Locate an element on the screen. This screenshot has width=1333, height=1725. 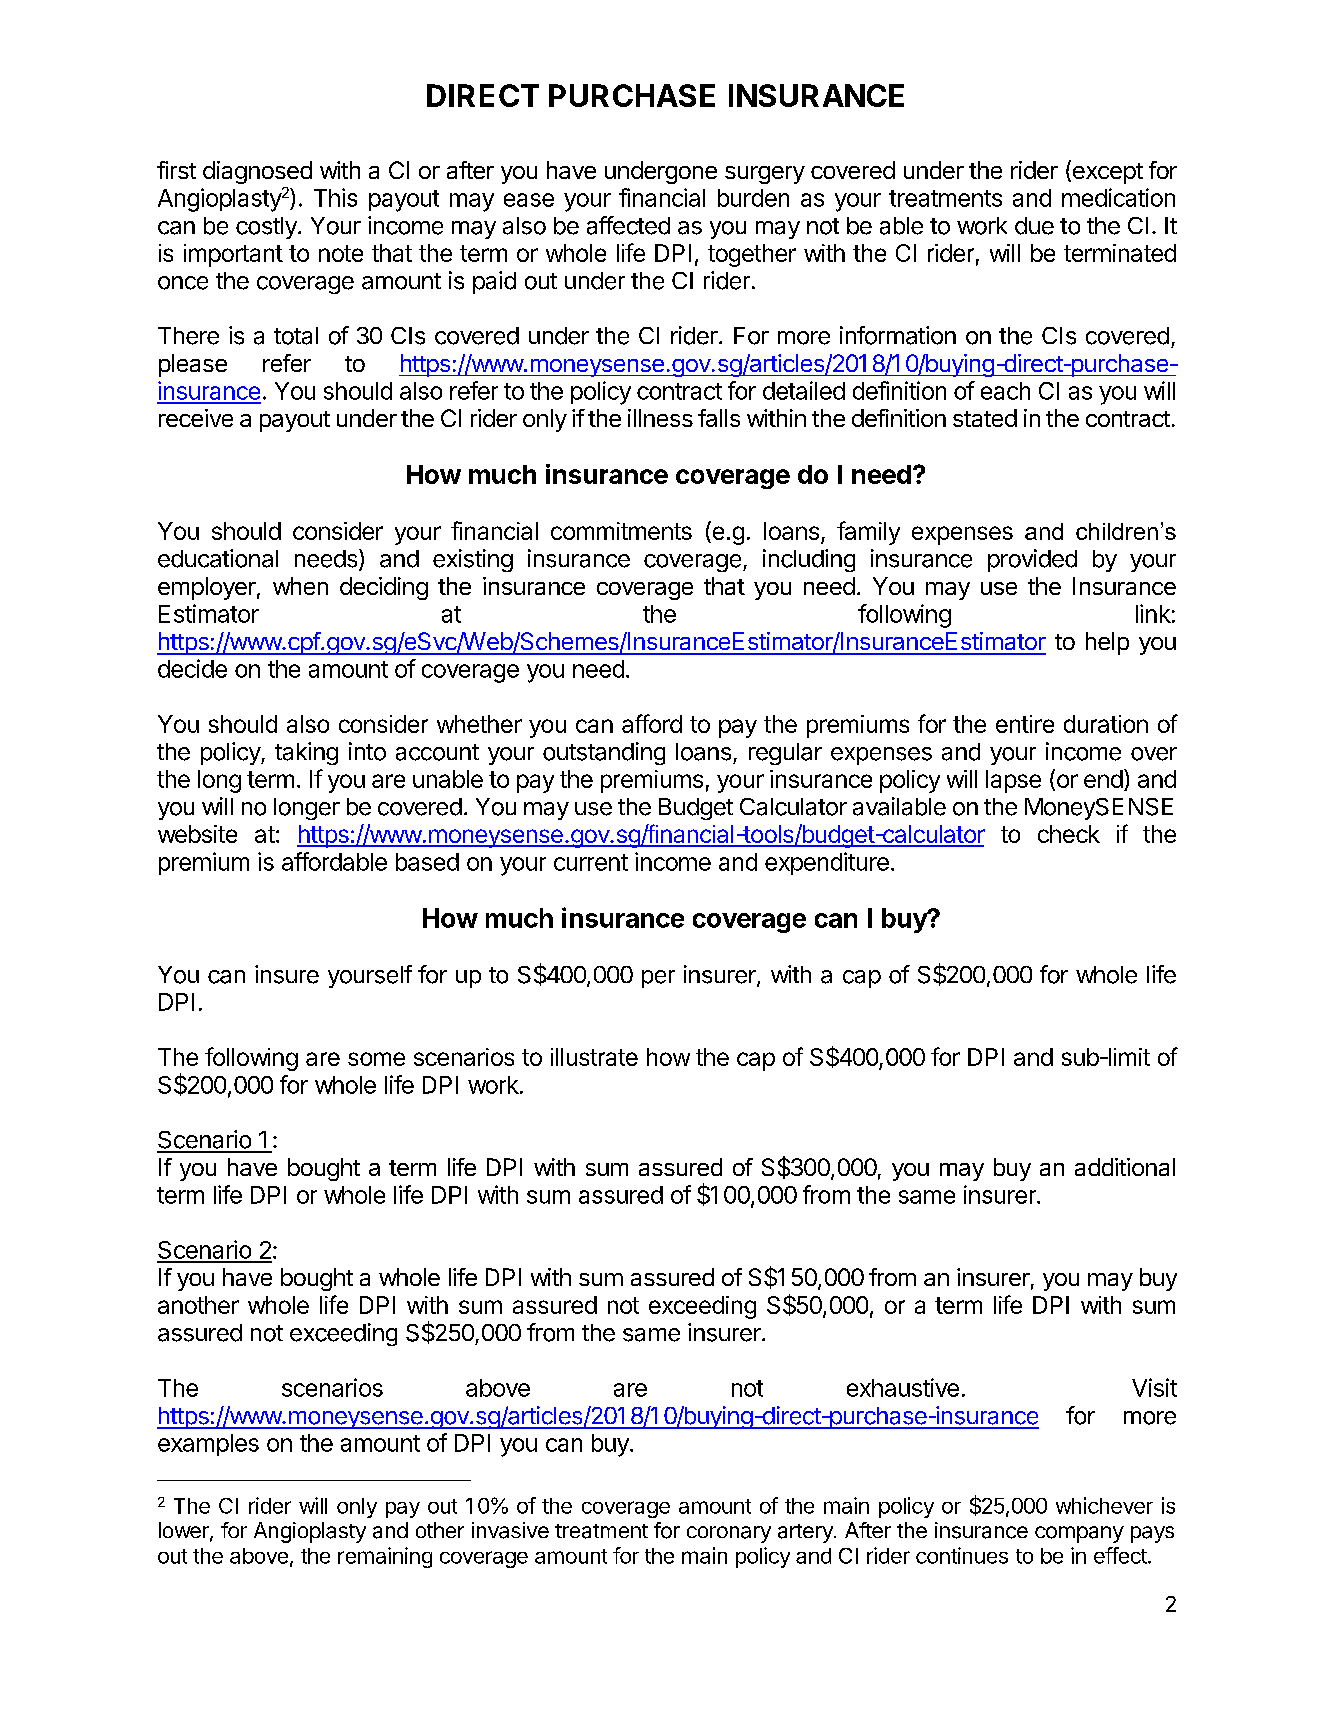
current is located at coordinates (591, 862).
